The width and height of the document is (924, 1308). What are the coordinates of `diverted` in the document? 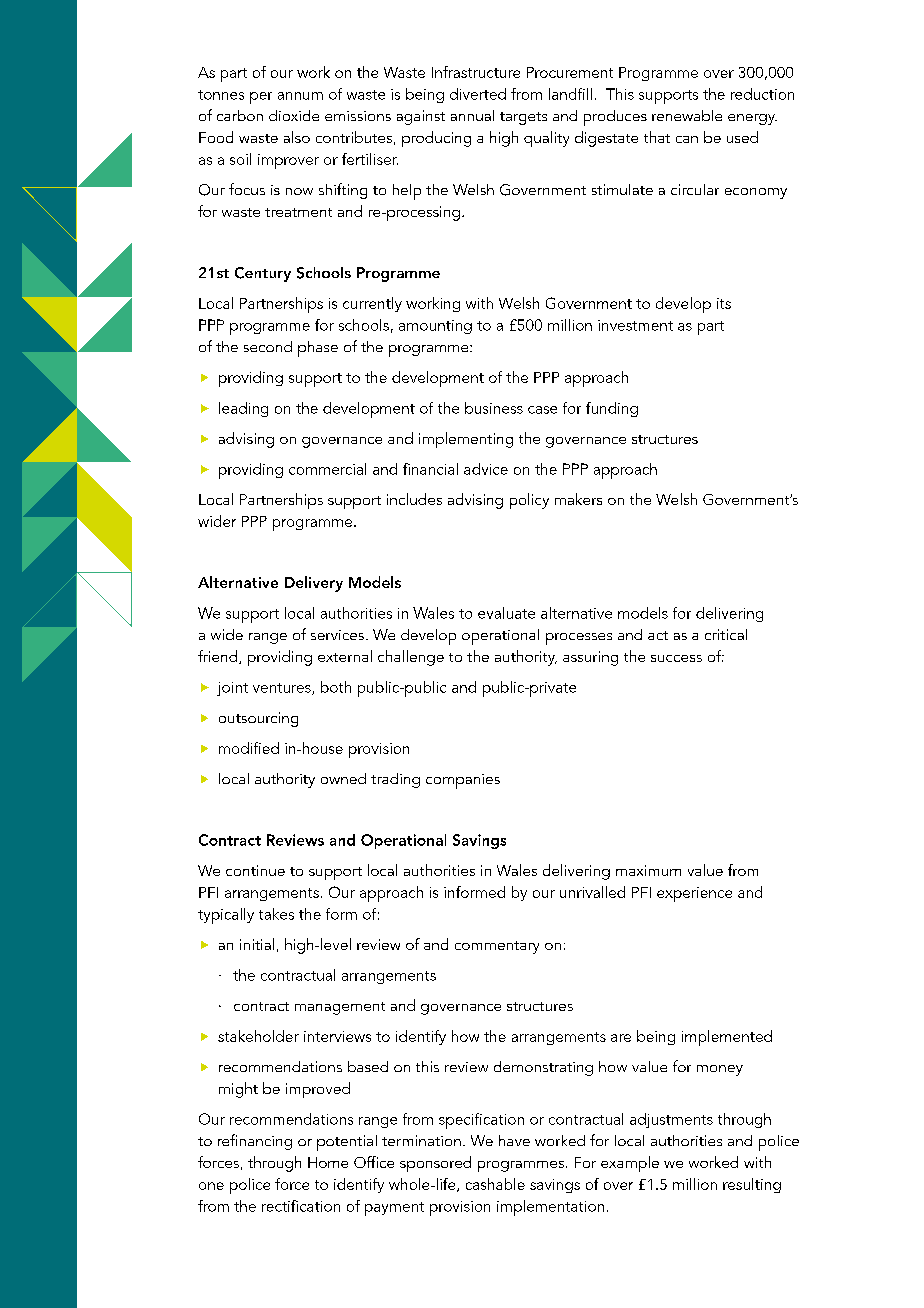 It's located at (478, 94).
